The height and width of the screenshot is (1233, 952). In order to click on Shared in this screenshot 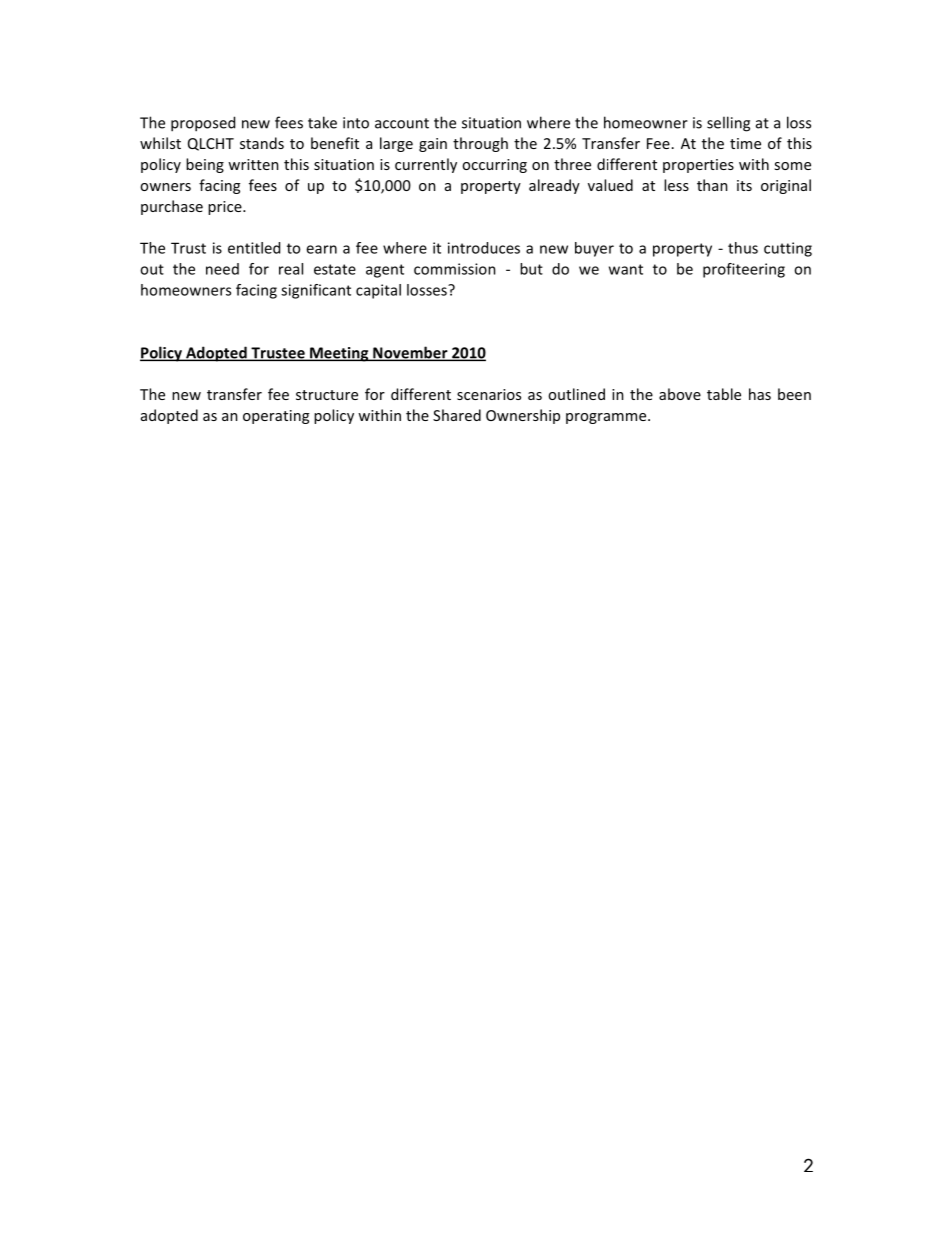, I will do `click(457, 415)`.
